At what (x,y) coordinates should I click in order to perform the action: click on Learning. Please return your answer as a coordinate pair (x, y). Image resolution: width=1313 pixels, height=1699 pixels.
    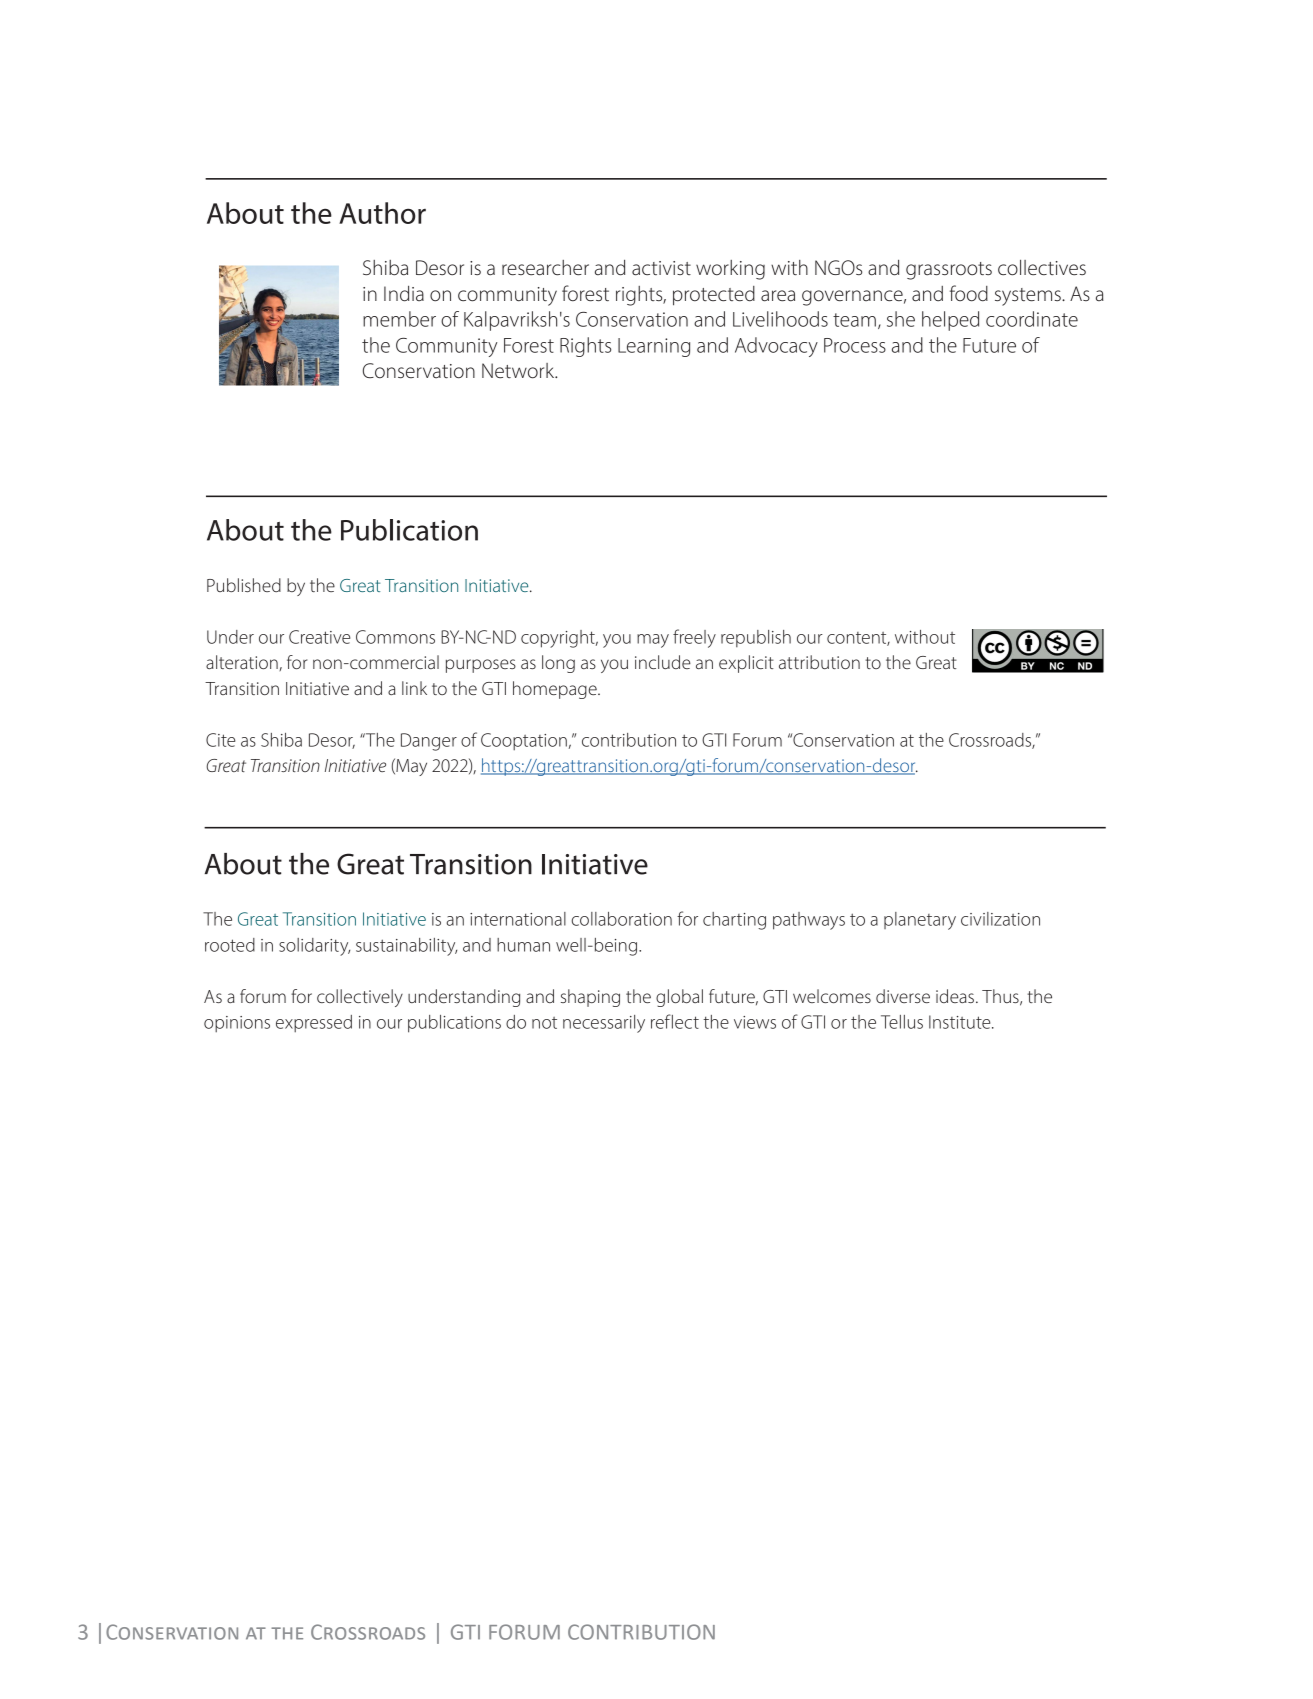
    Looking at the image, I should click on (654, 347).
